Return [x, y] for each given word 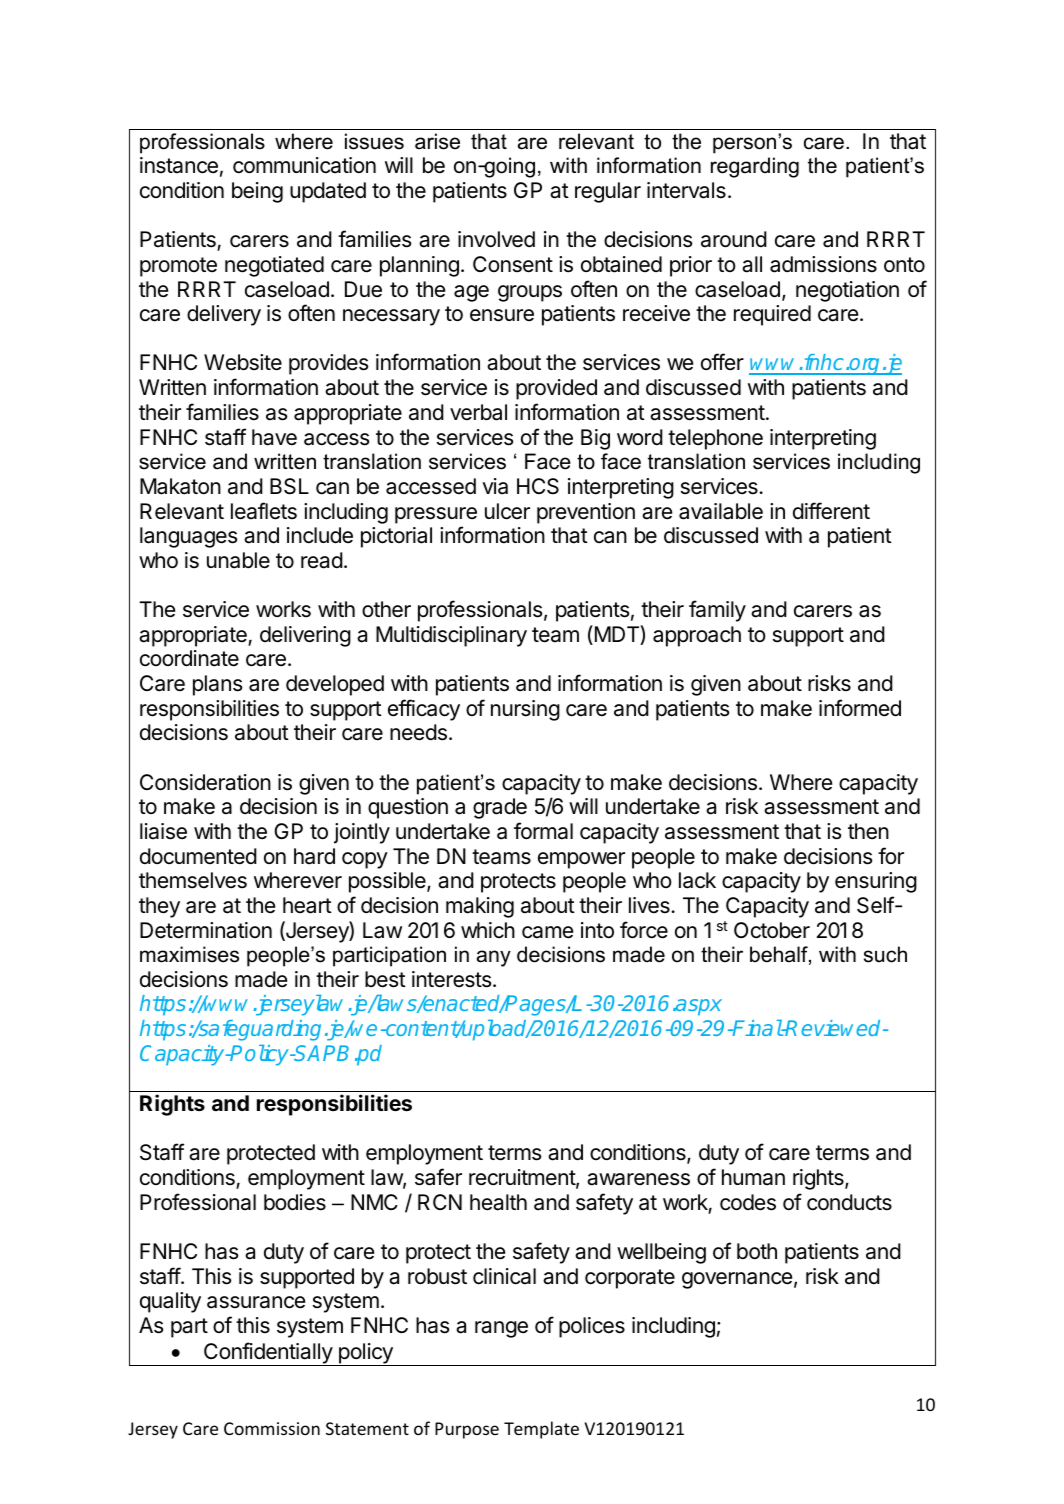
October [772, 930]
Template [541, 1430]
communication [304, 165]
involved [496, 239]
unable [238, 560]
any [494, 958]
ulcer [507, 511]
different [831, 511]
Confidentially [268, 1354]
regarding [755, 167]
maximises [189, 954]
